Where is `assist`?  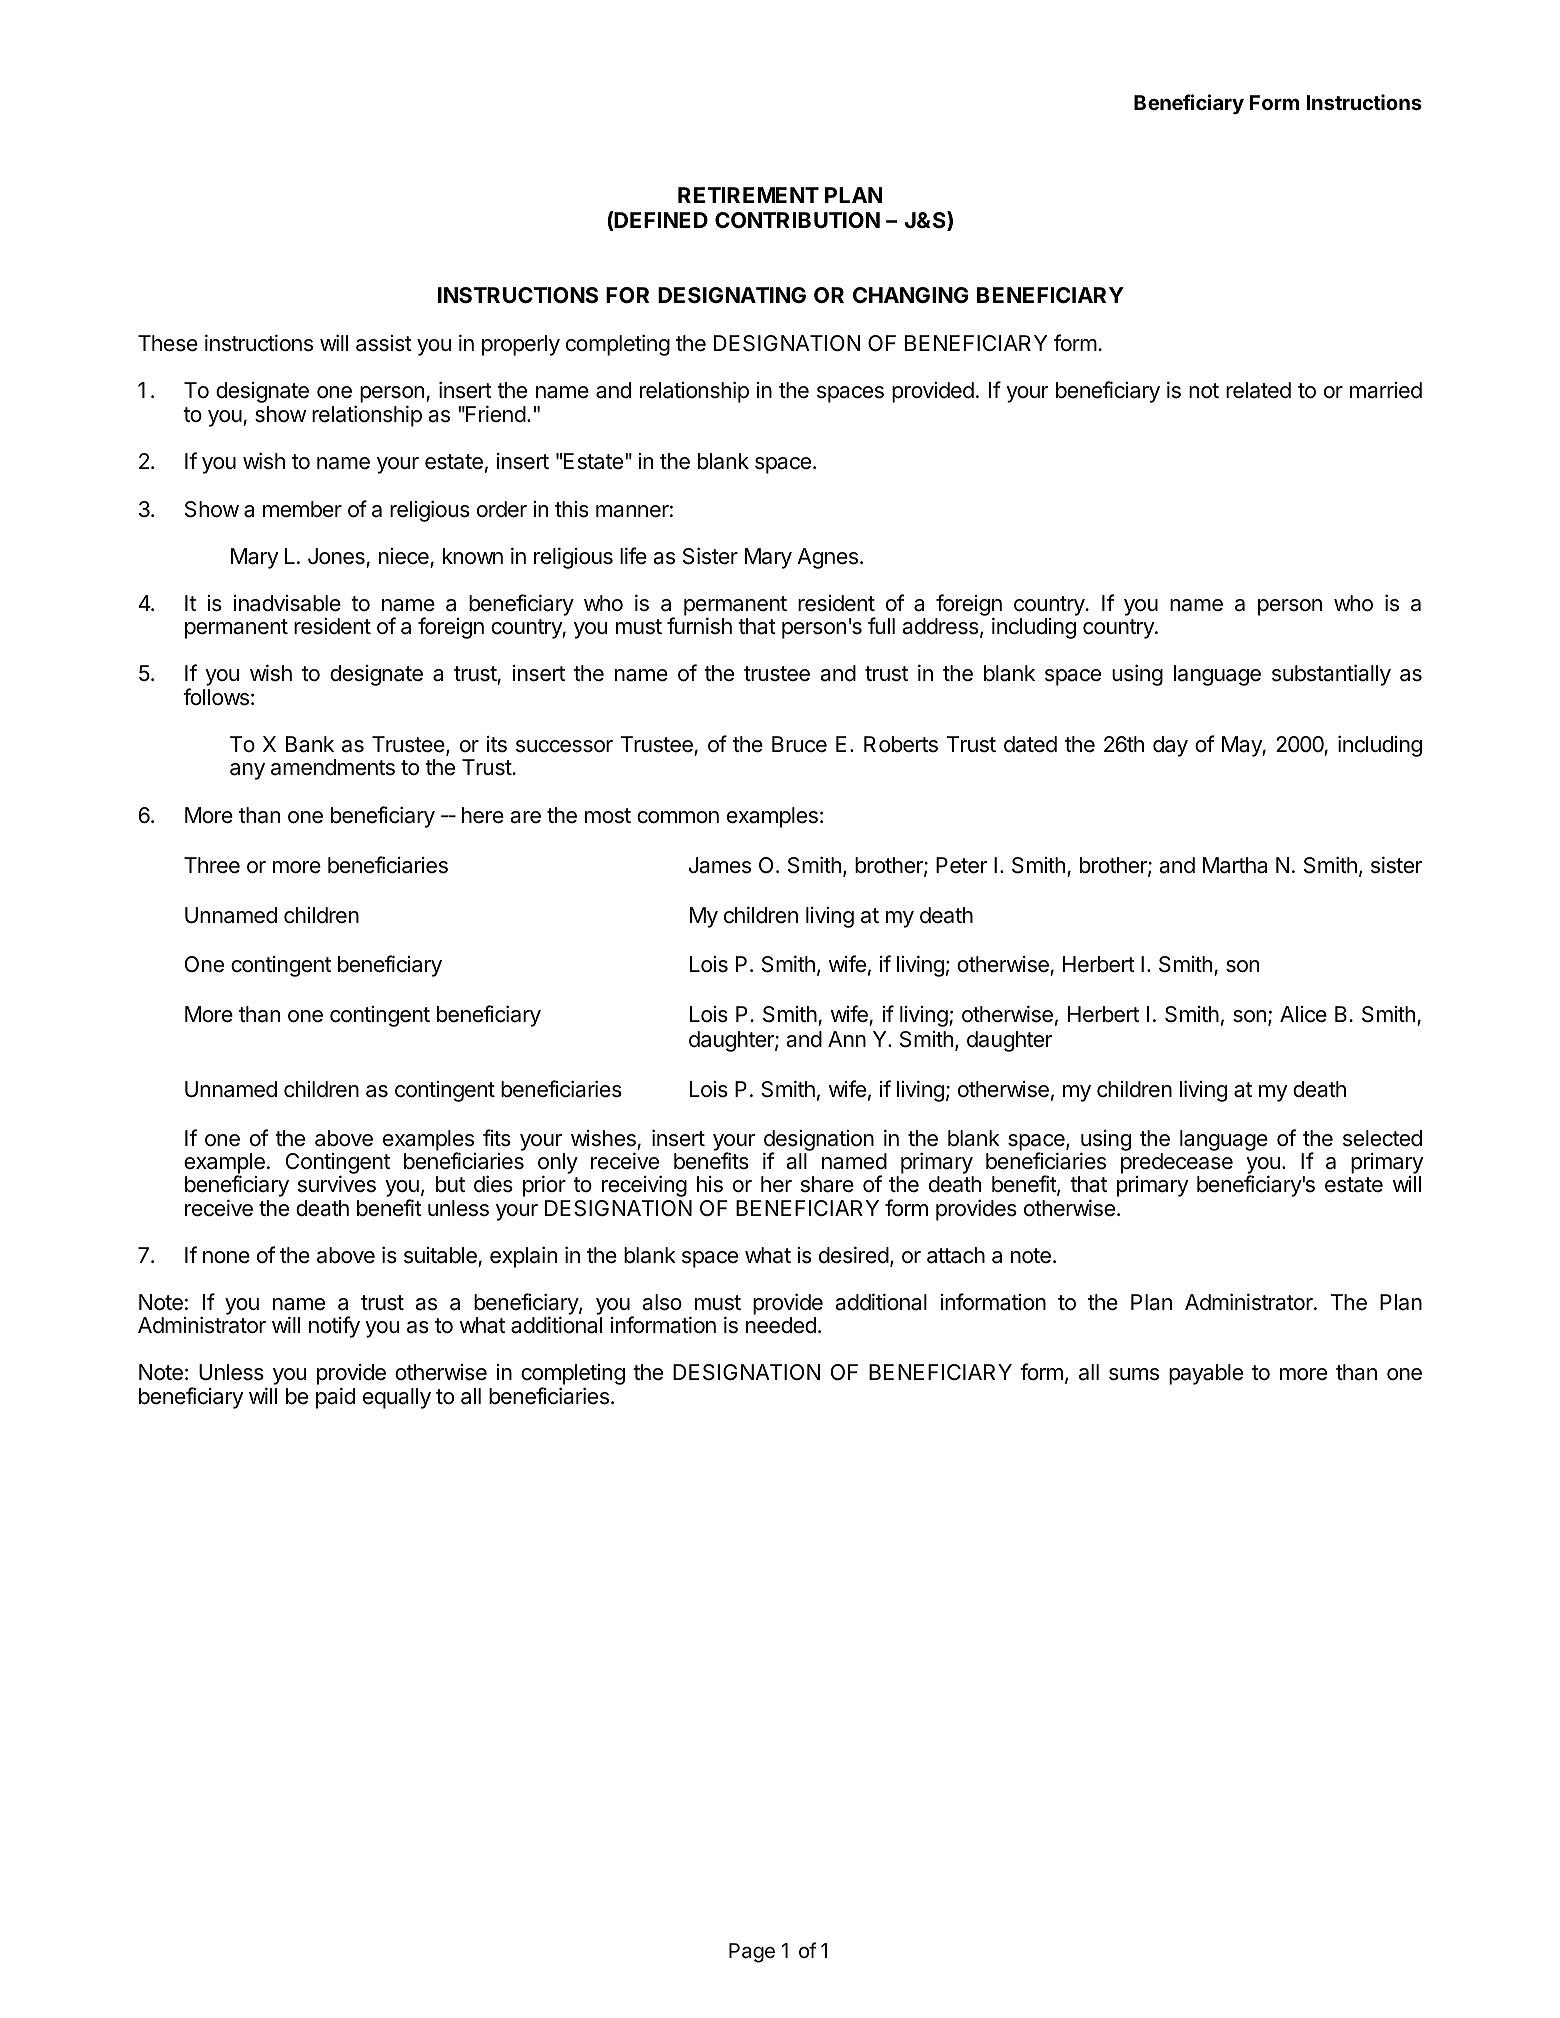 assist is located at coordinates (384, 343).
